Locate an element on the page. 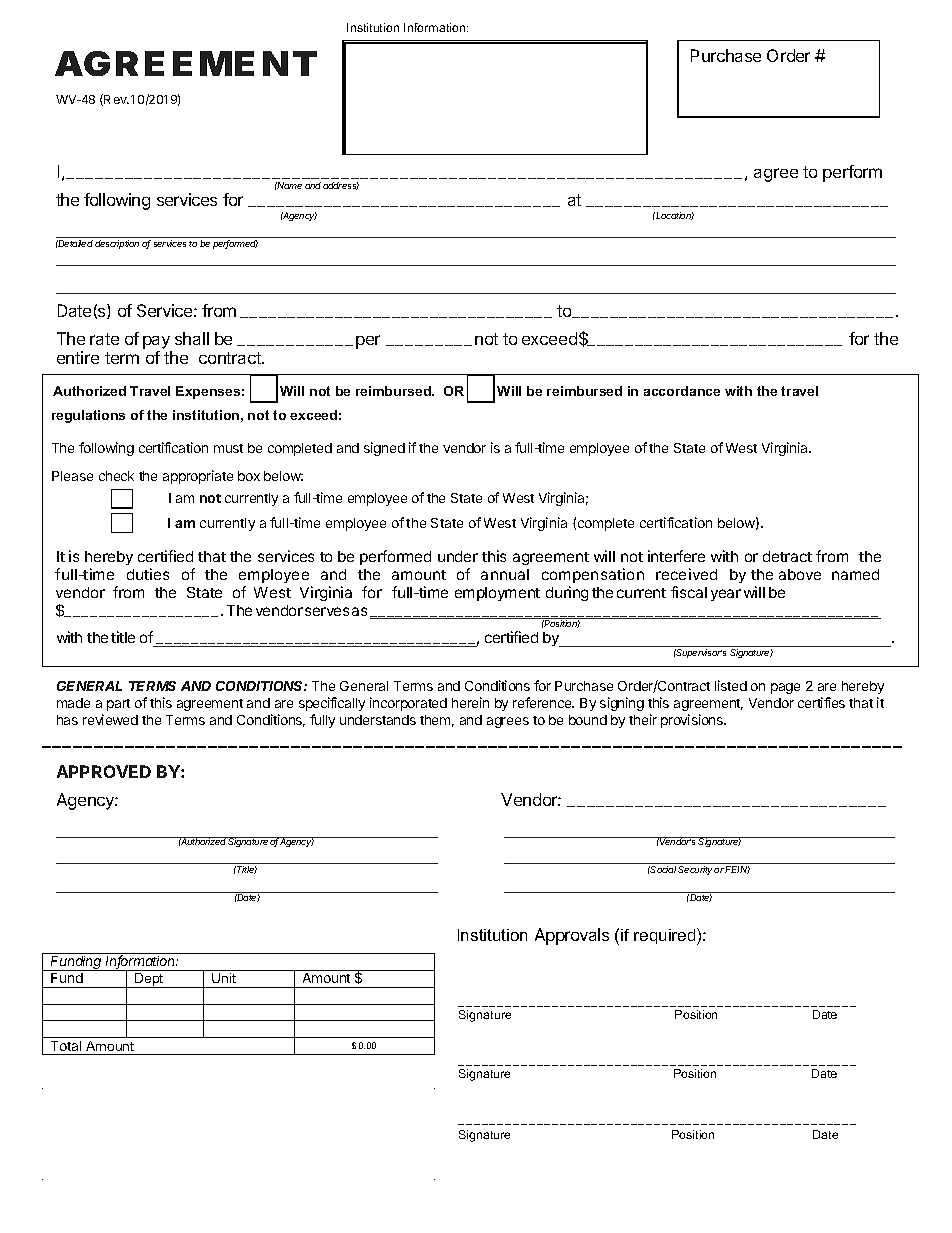 The width and height of the document is (952, 1233). accordance is located at coordinates (682, 391).
